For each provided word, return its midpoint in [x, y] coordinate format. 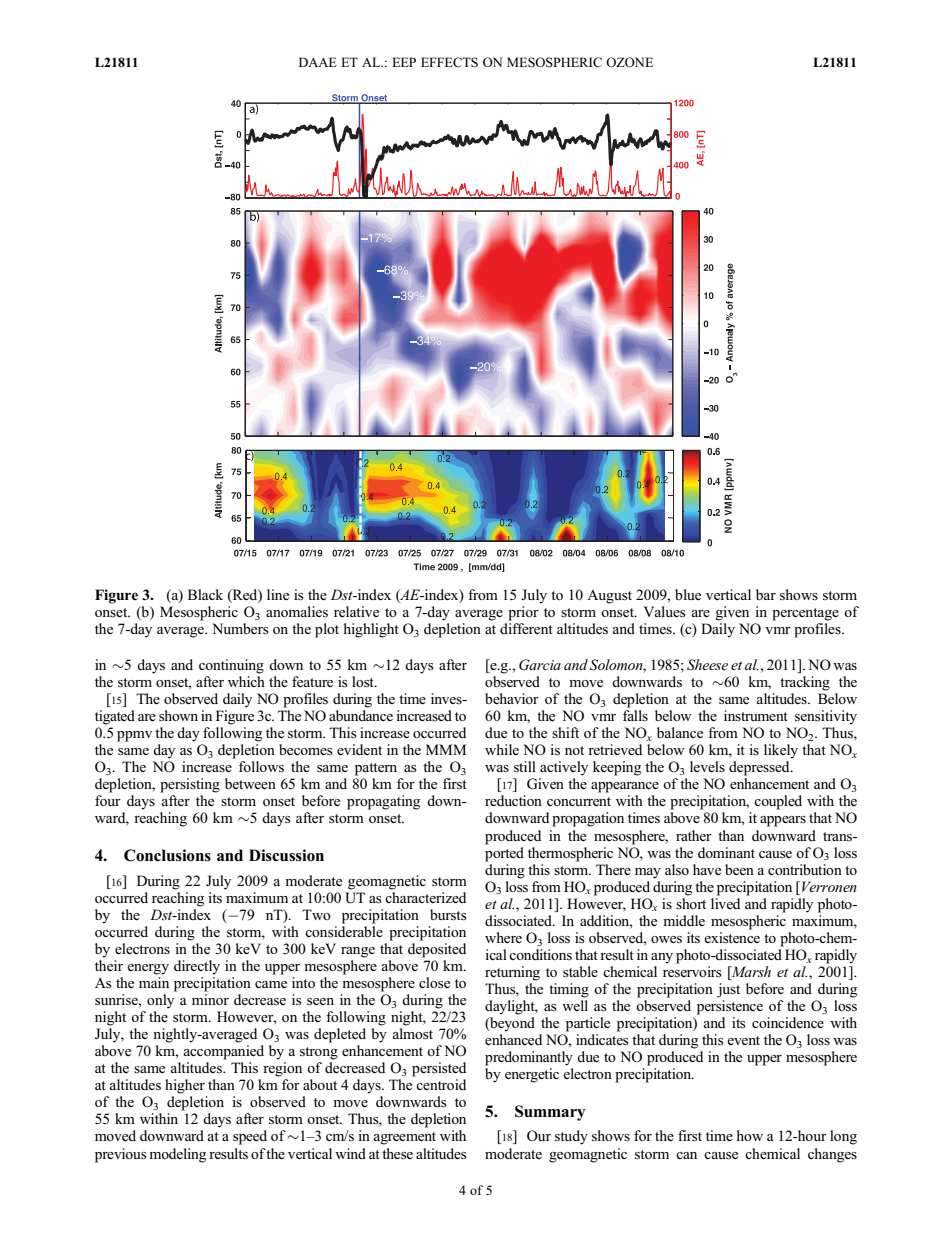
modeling [177, 1155]
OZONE [629, 62]
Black [205, 594]
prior [523, 613]
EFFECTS [449, 62]
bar [766, 594]
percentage [805, 614]
